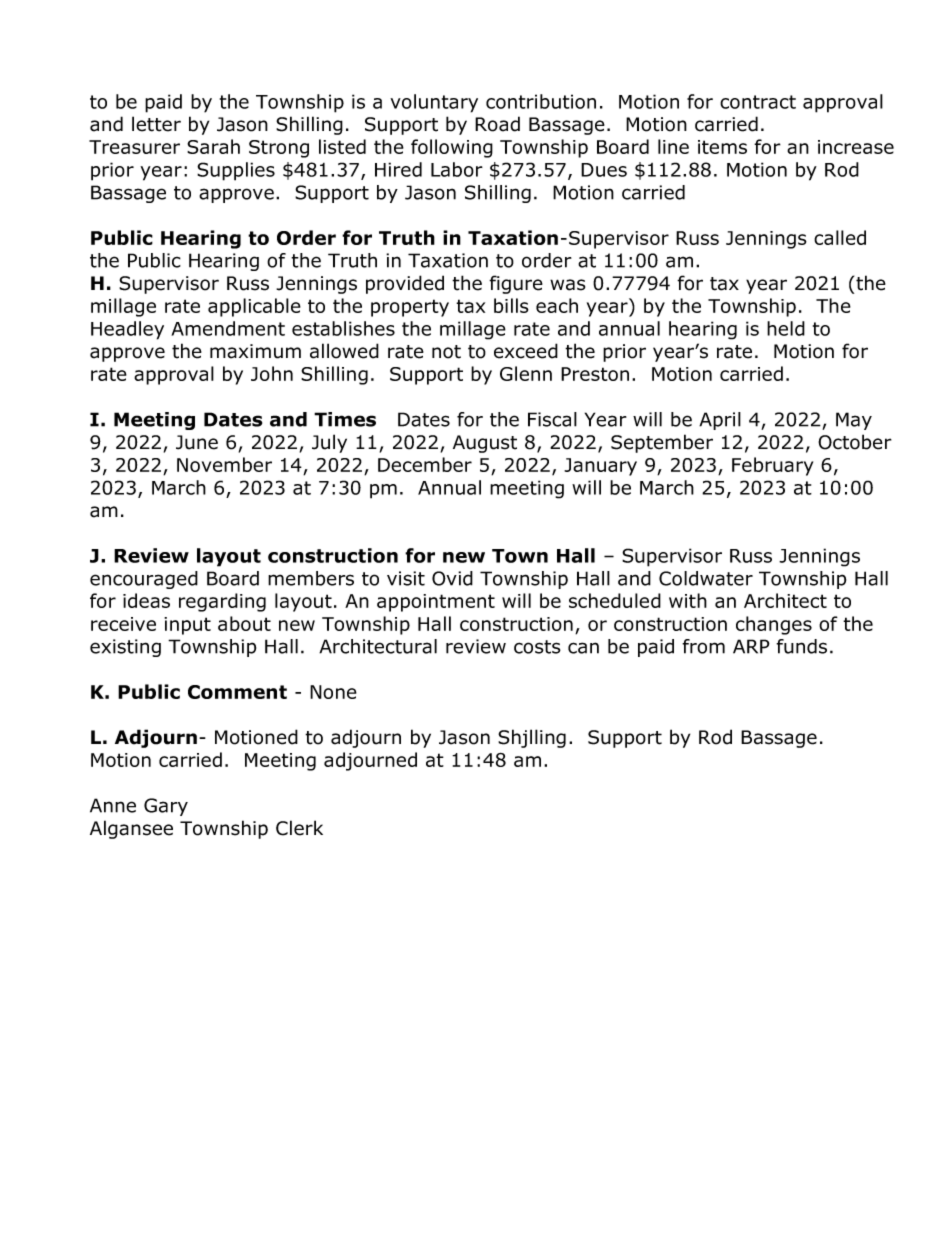  What do you see at coordinates (758, 102) in the screenshot?
I see `contract` at bounding box center [758, 102].
